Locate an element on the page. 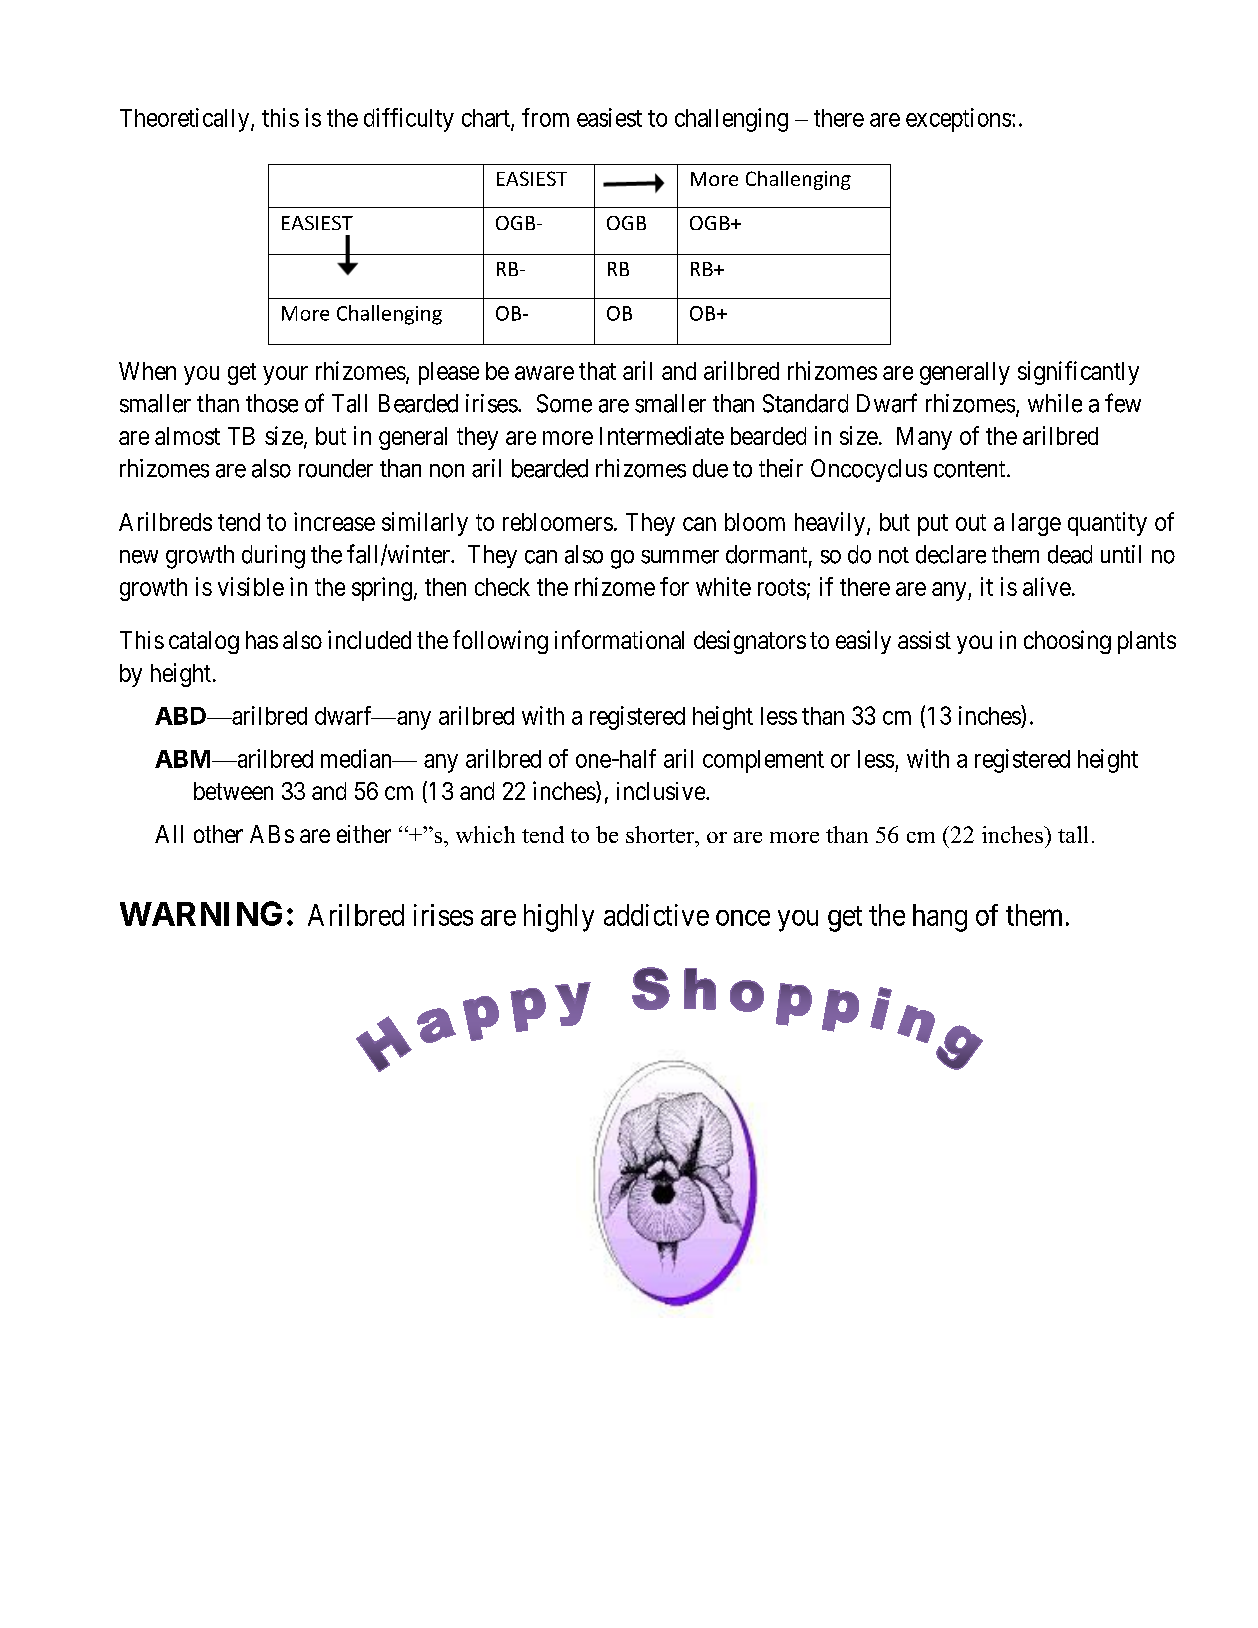  Theoretically is located at coordinates (186, 120).
